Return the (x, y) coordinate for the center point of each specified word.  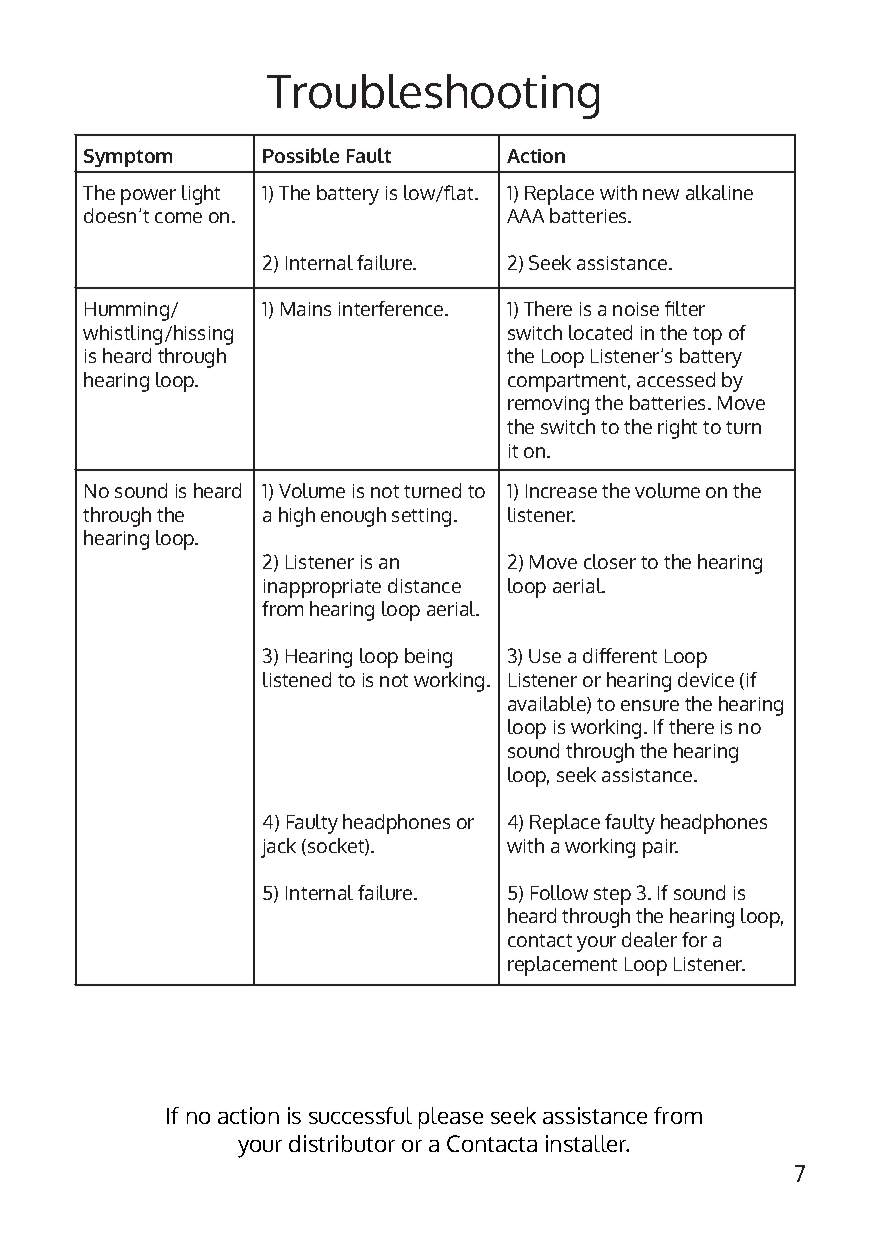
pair (660, 848)
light (201, 195)
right (677, 429)
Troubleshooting (433, 96)
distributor (342, 1143)
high (297, 517)
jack (278, 848)
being (428, 658)
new (661, 194)
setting (421, 517)
